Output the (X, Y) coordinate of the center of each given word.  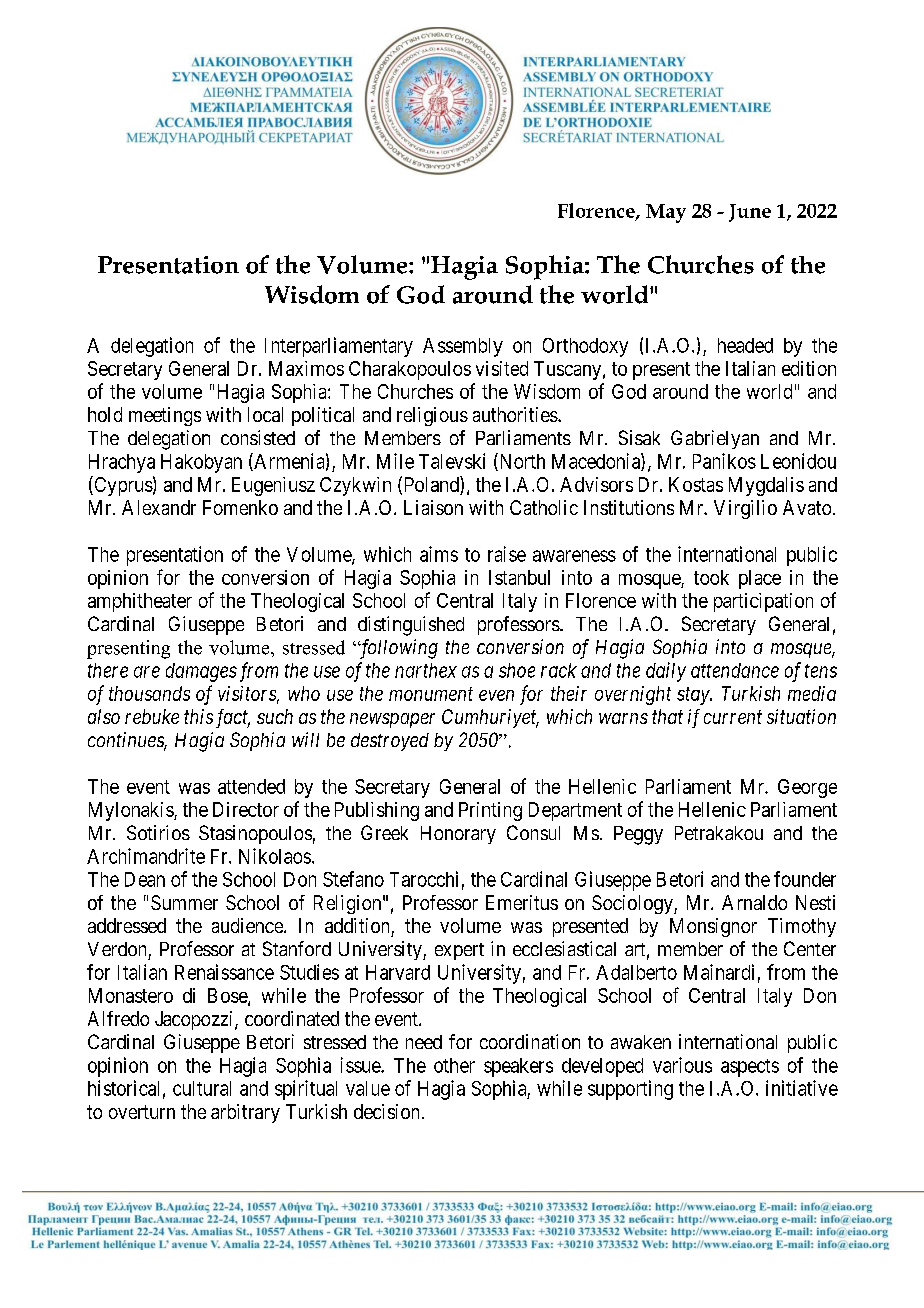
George (807, 788)
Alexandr (159, 507)
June (750, 213)
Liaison (433, 507)
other (454, 1065)
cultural (202, 1088)
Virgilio (745, 509)
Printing (490, 811)
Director (246, 809)
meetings (165, 416)
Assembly (463, 347)
